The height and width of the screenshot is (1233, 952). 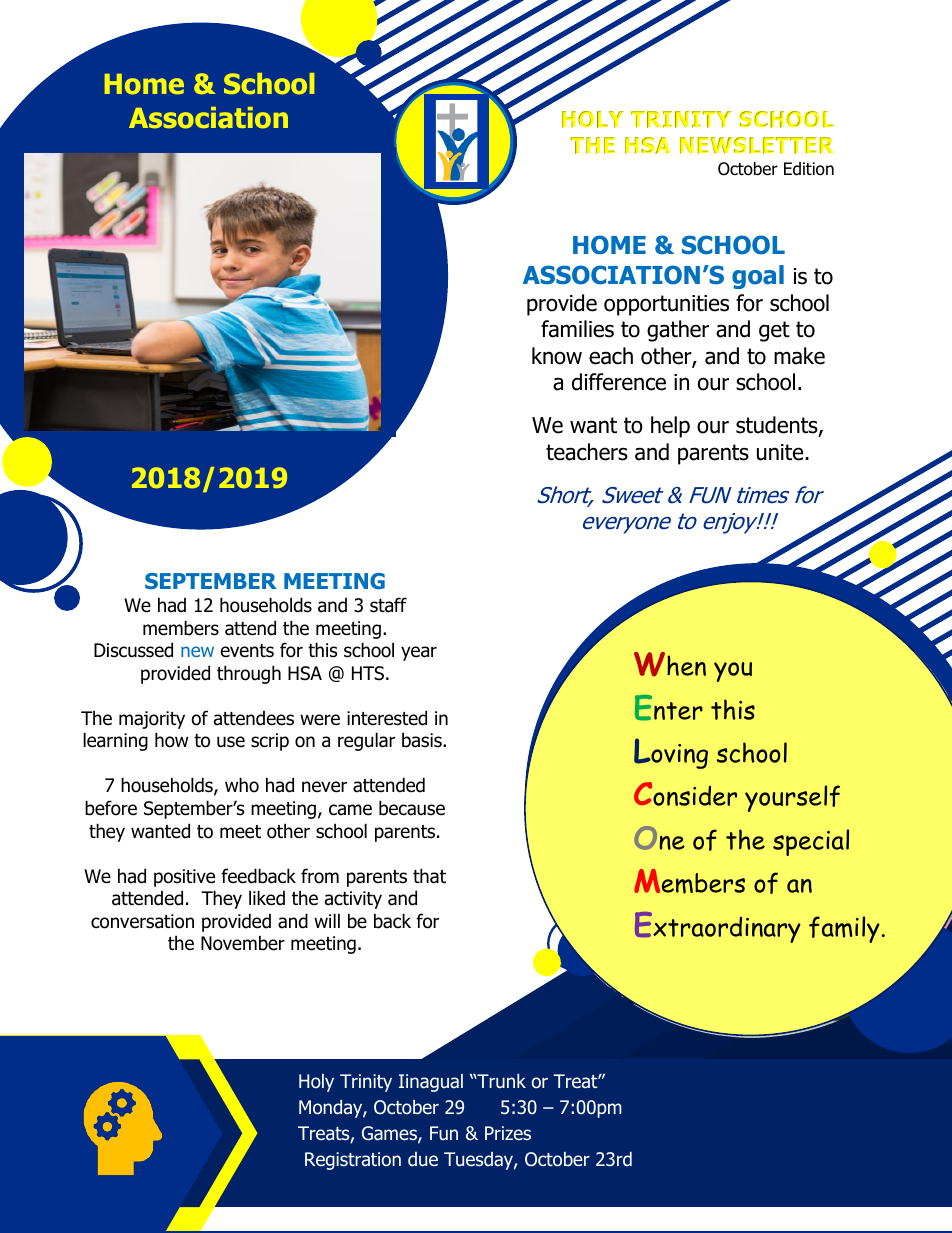 I want to click on yourself, so click(x=792, y=798).
